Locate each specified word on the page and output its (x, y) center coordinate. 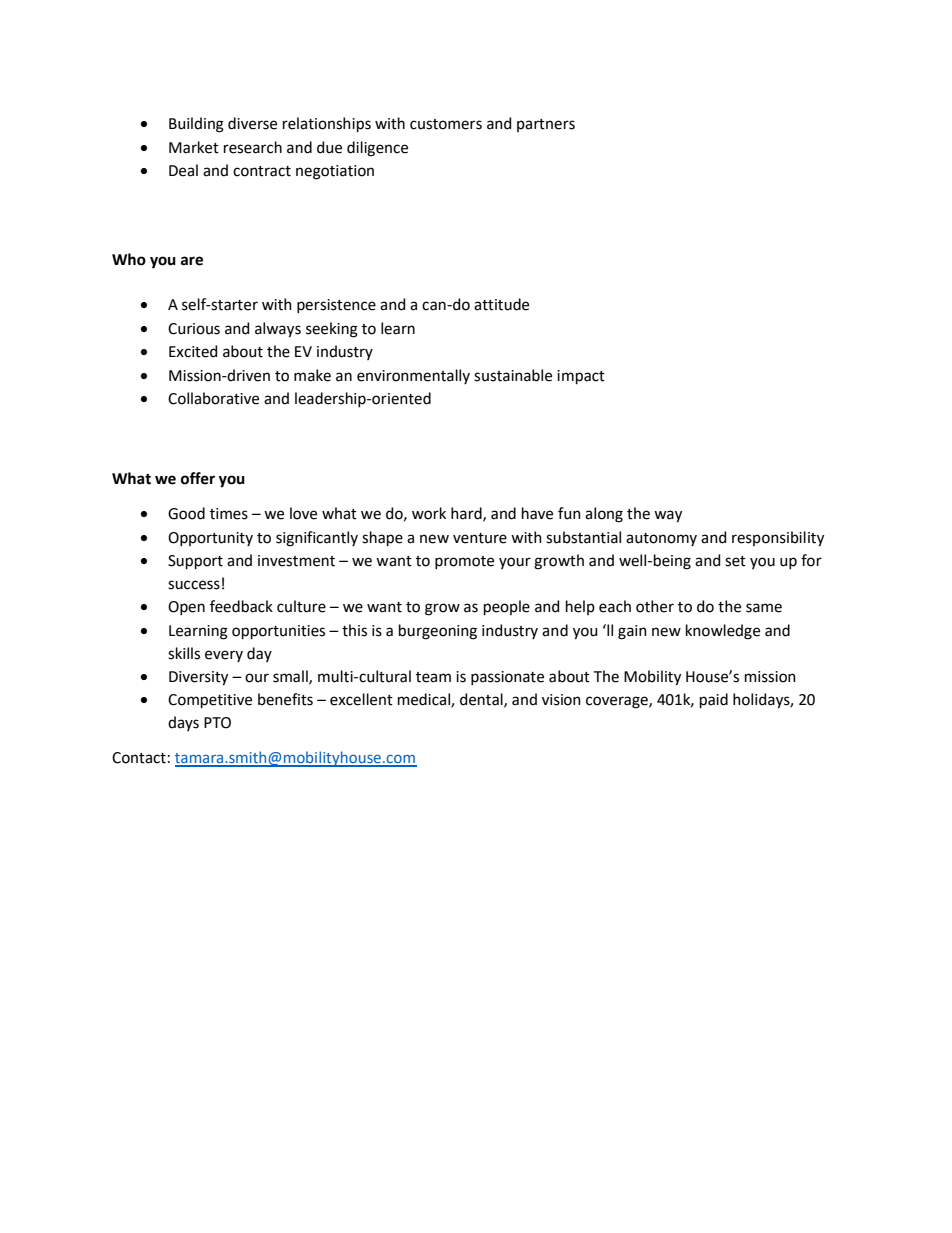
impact (581, 377)
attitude (501, 304)
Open (186, 608)
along (604, 515)
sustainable (513, 375)
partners (546, 125)
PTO (217, 723)
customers (446, 124)
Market (194, 147)
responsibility (778, 539)
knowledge (723, 632)
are (192, 261)
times (229, 514)
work (429, 513)
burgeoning (438, 632)
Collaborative (213, 398)
